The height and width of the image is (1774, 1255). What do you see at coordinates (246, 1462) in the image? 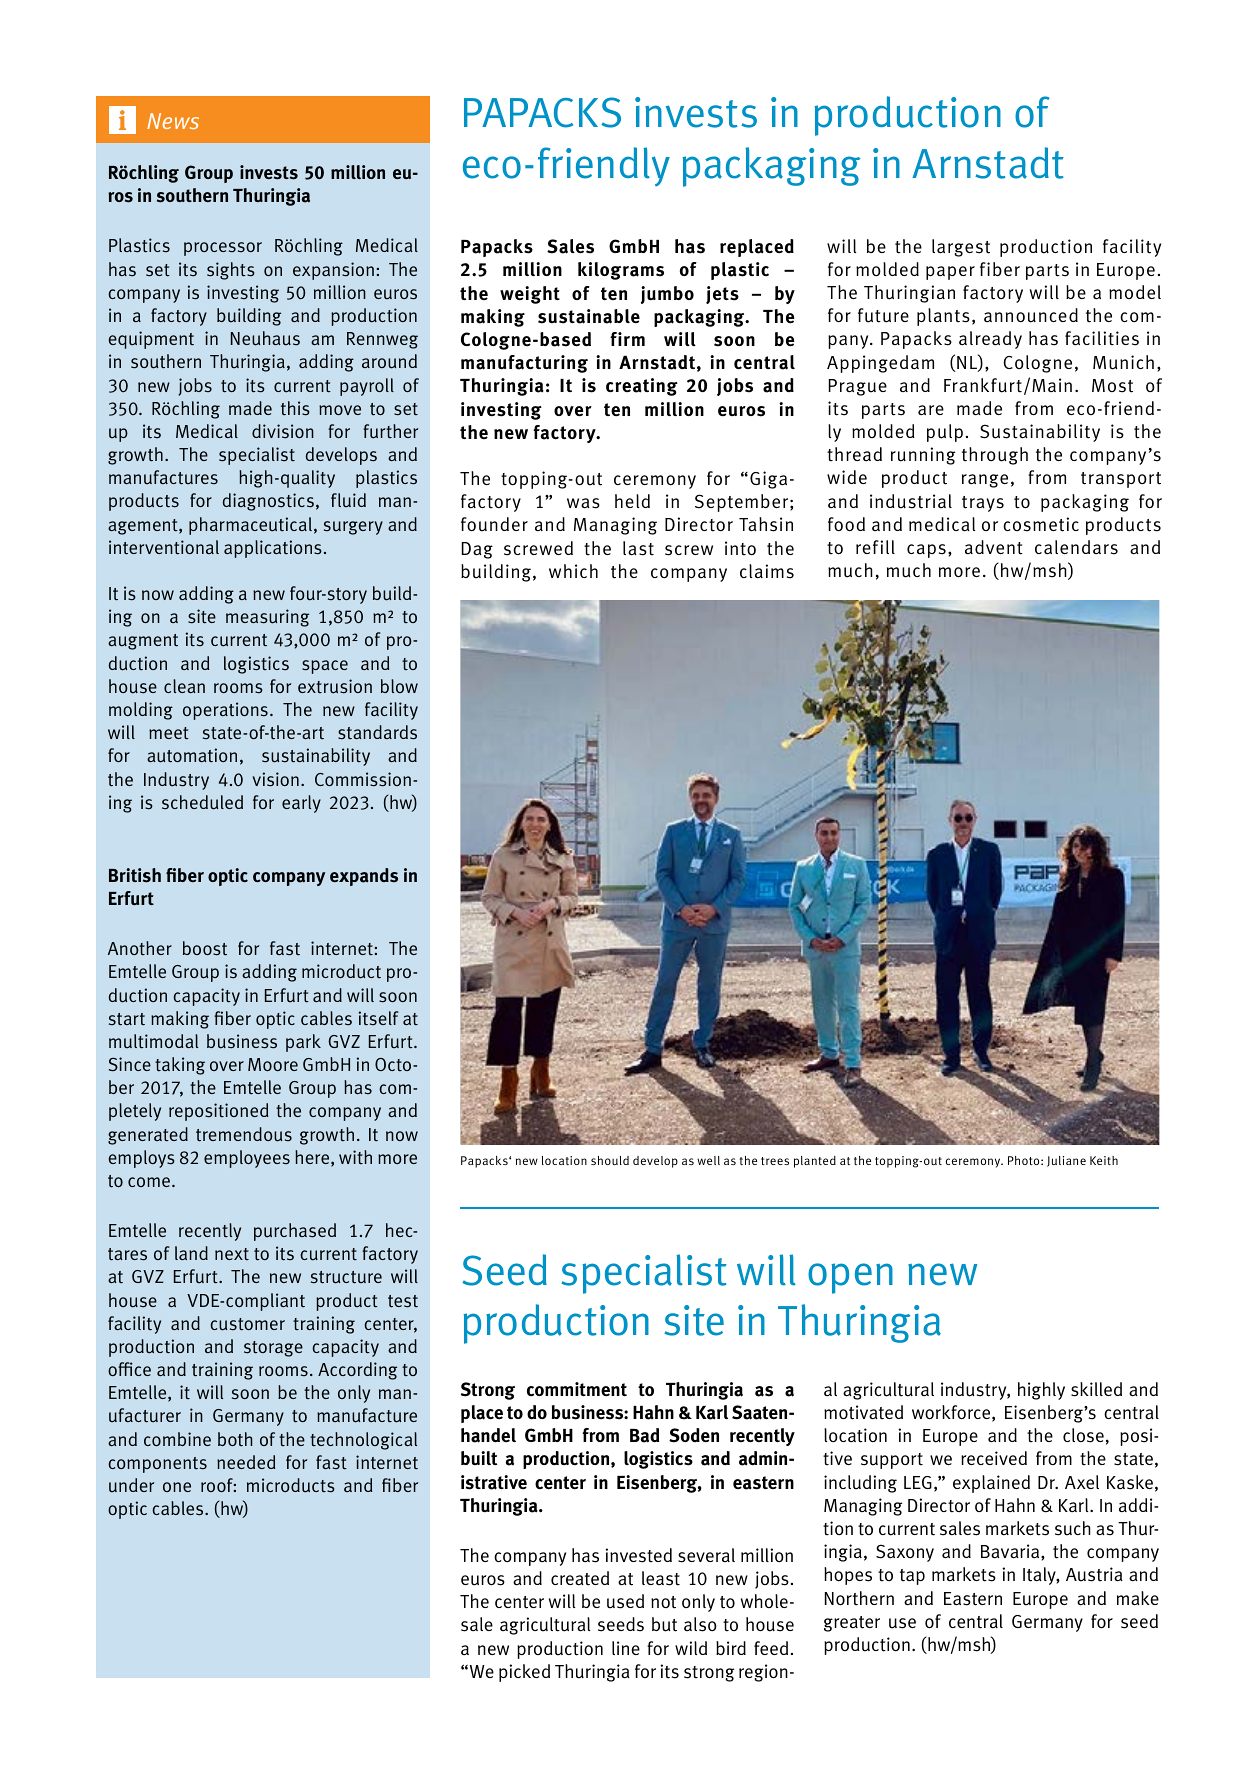
I see `needed` at bounding box center [246, 1462].
